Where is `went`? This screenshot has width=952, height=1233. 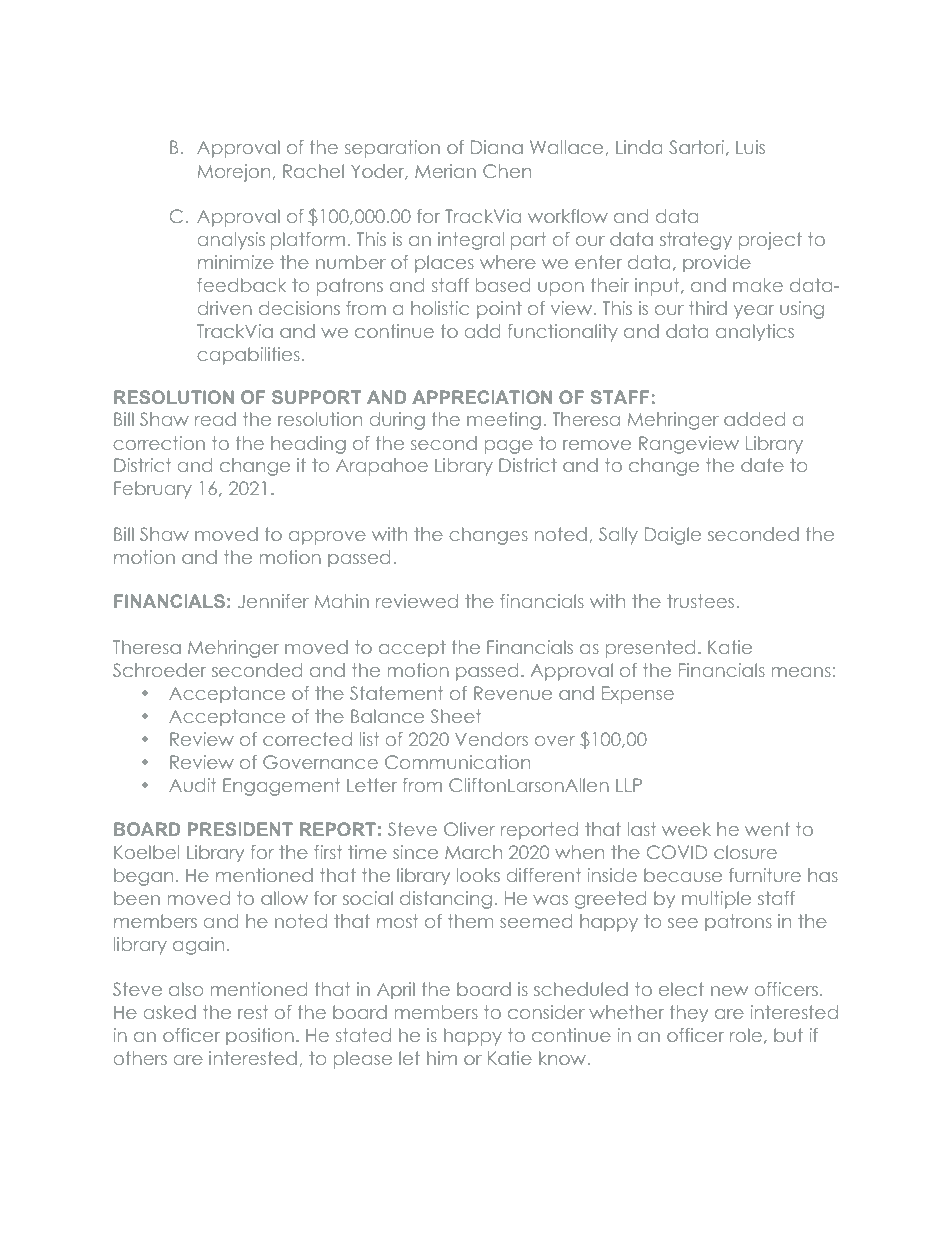 went is located at coordinates (767, 829).
